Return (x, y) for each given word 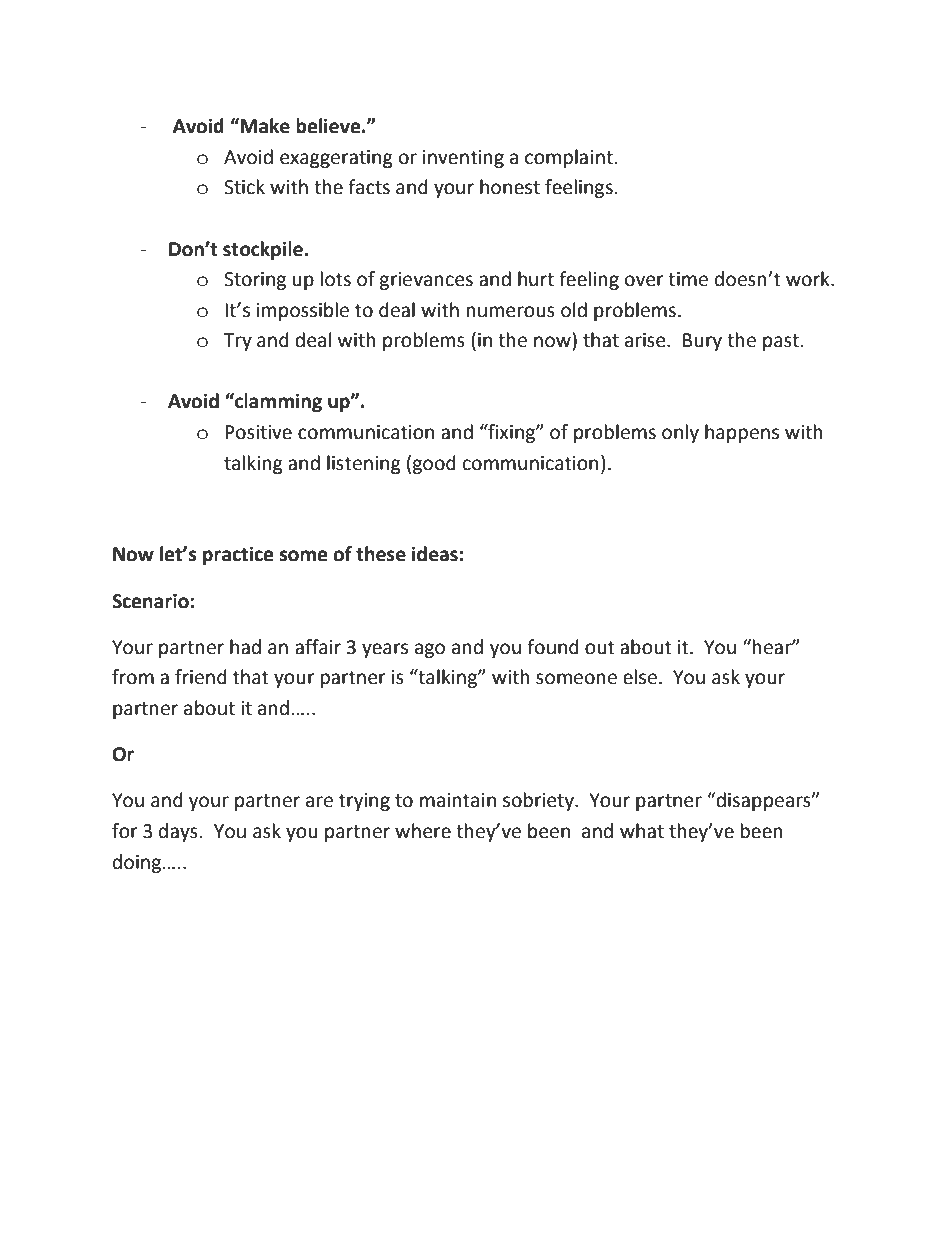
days (178, 832)
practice (238, 555)
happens (742, 433)
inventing (463, 159)
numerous (511, 312)
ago (430, 650)
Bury (702, 342)
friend (201, 677)
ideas (435, 554)
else (640, 677)
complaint (569, 158)
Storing (255, 281)
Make (264, 126)
